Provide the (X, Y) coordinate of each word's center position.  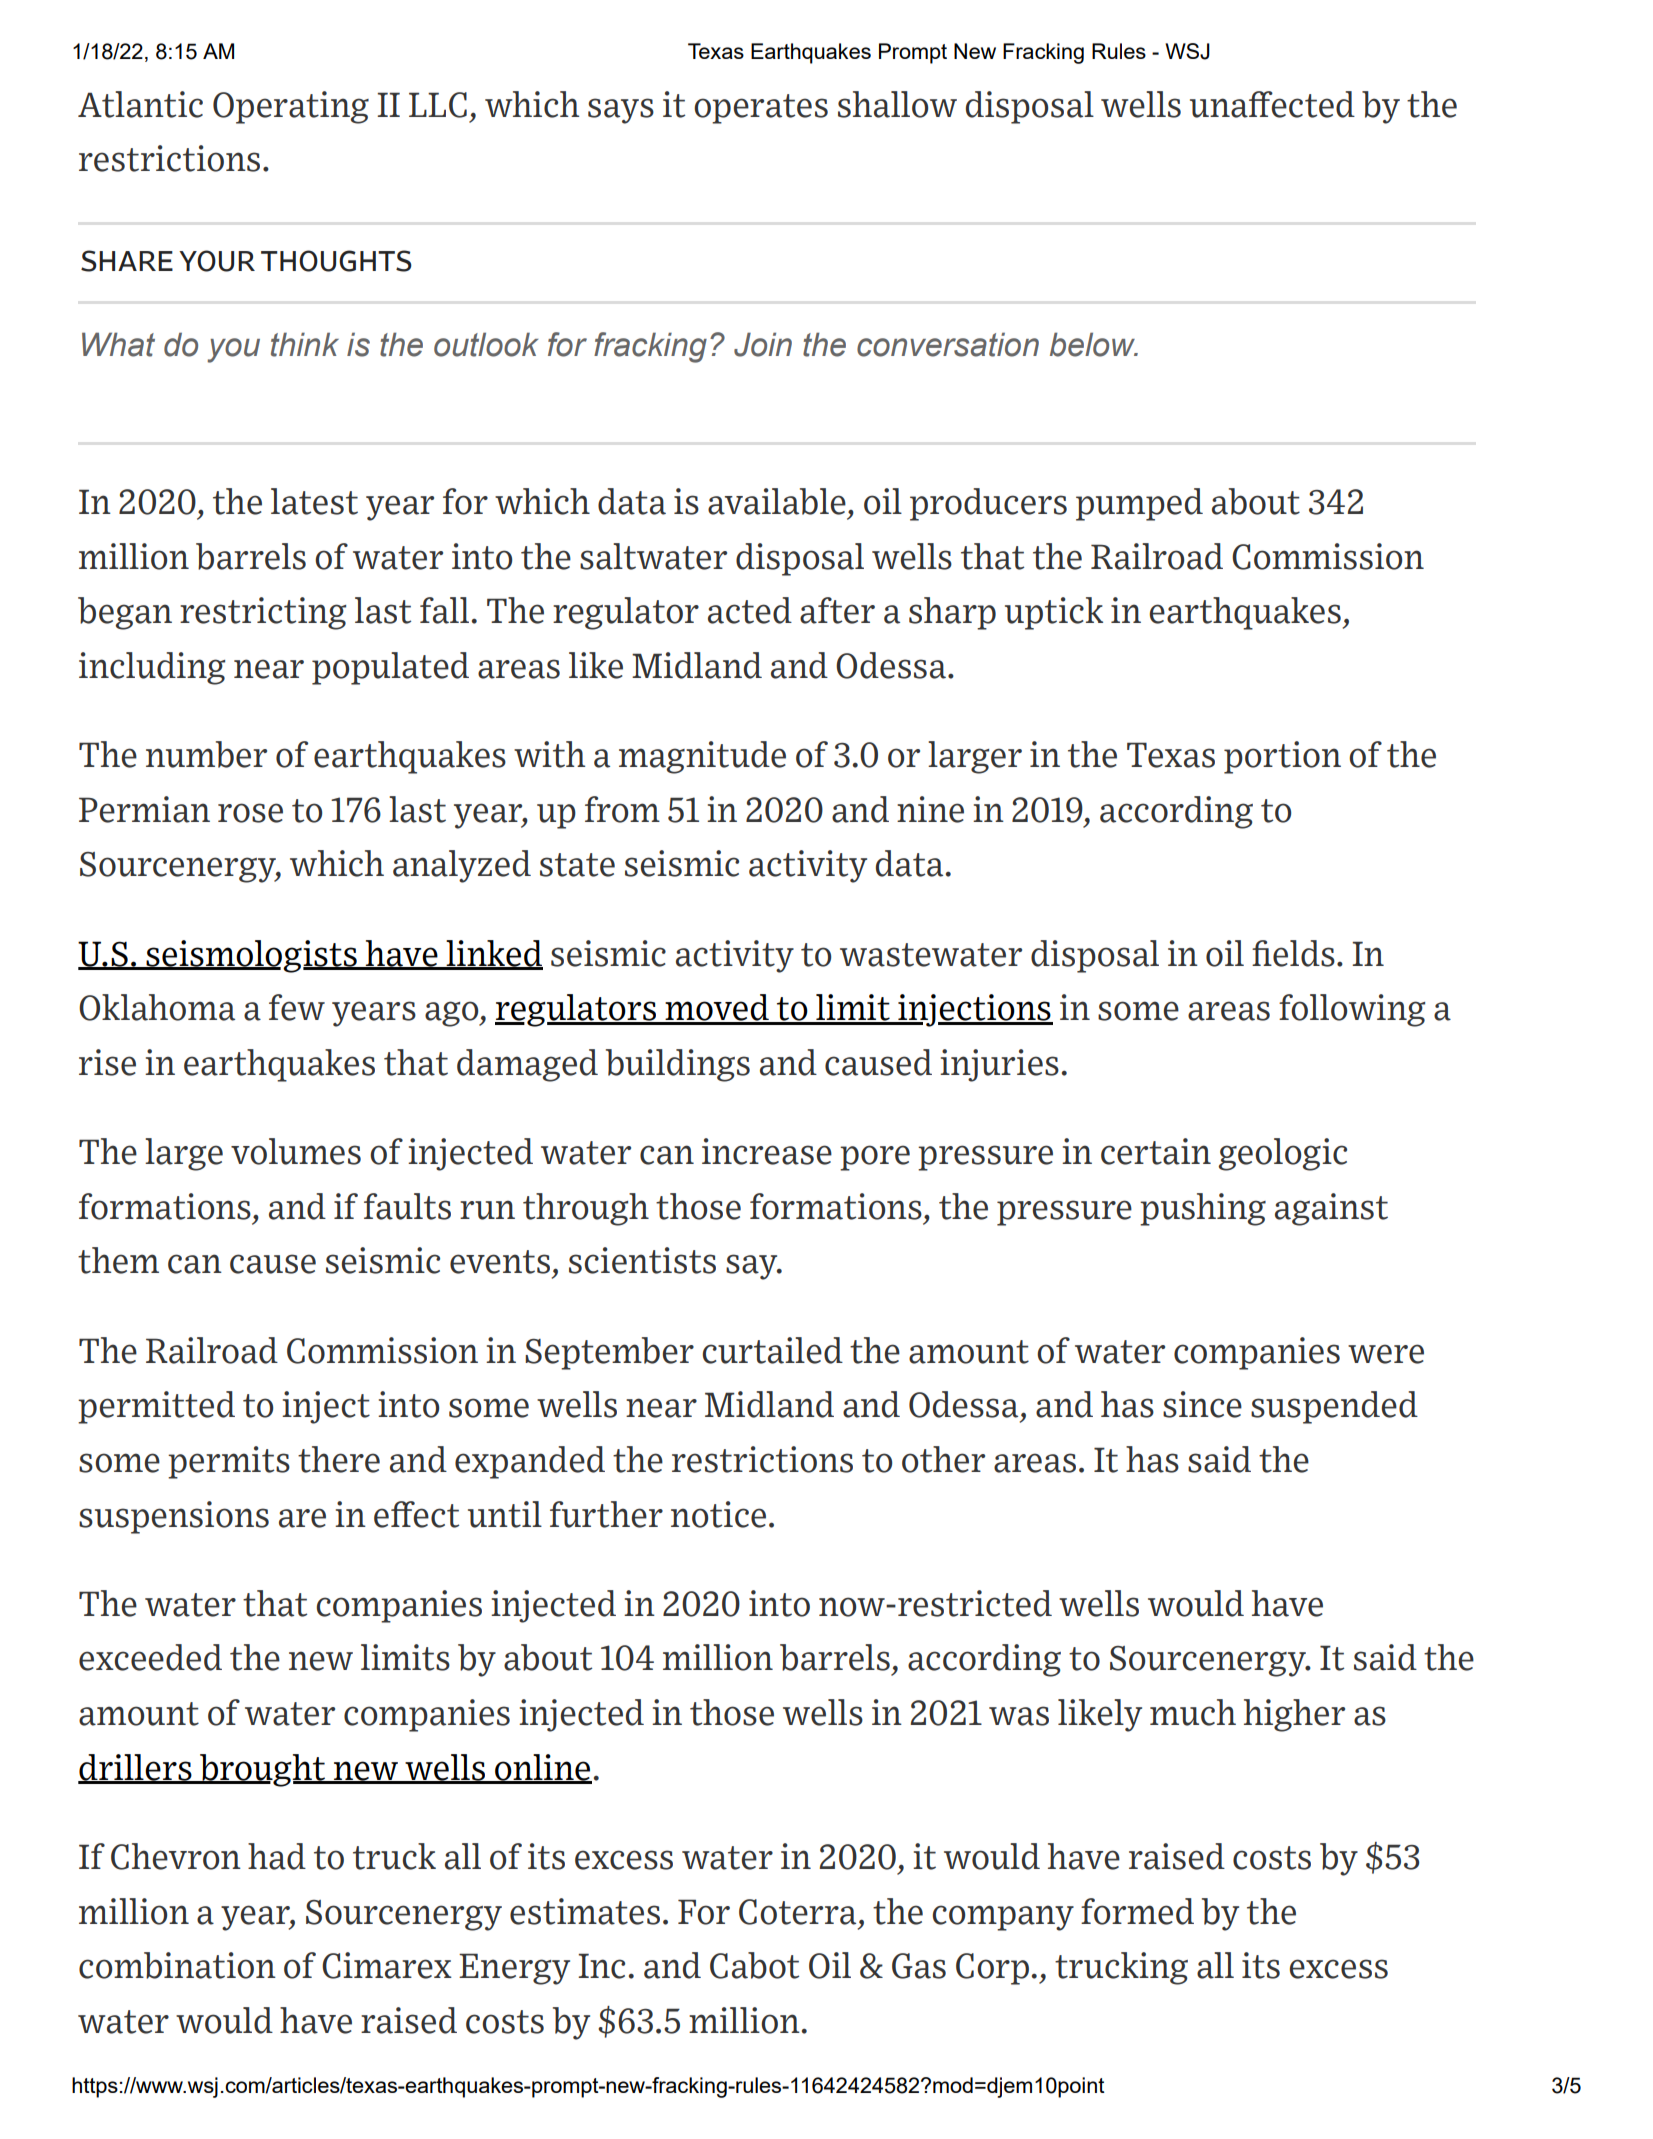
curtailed (772, 1350)
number (206, 754)
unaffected (1272, 104)
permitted (156, 1407)
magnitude (702, 757)
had (277, 1856)
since (1202, 1404)
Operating (291, 107)
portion (1282, 757)
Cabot (754, 1965)
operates (761, 109)
